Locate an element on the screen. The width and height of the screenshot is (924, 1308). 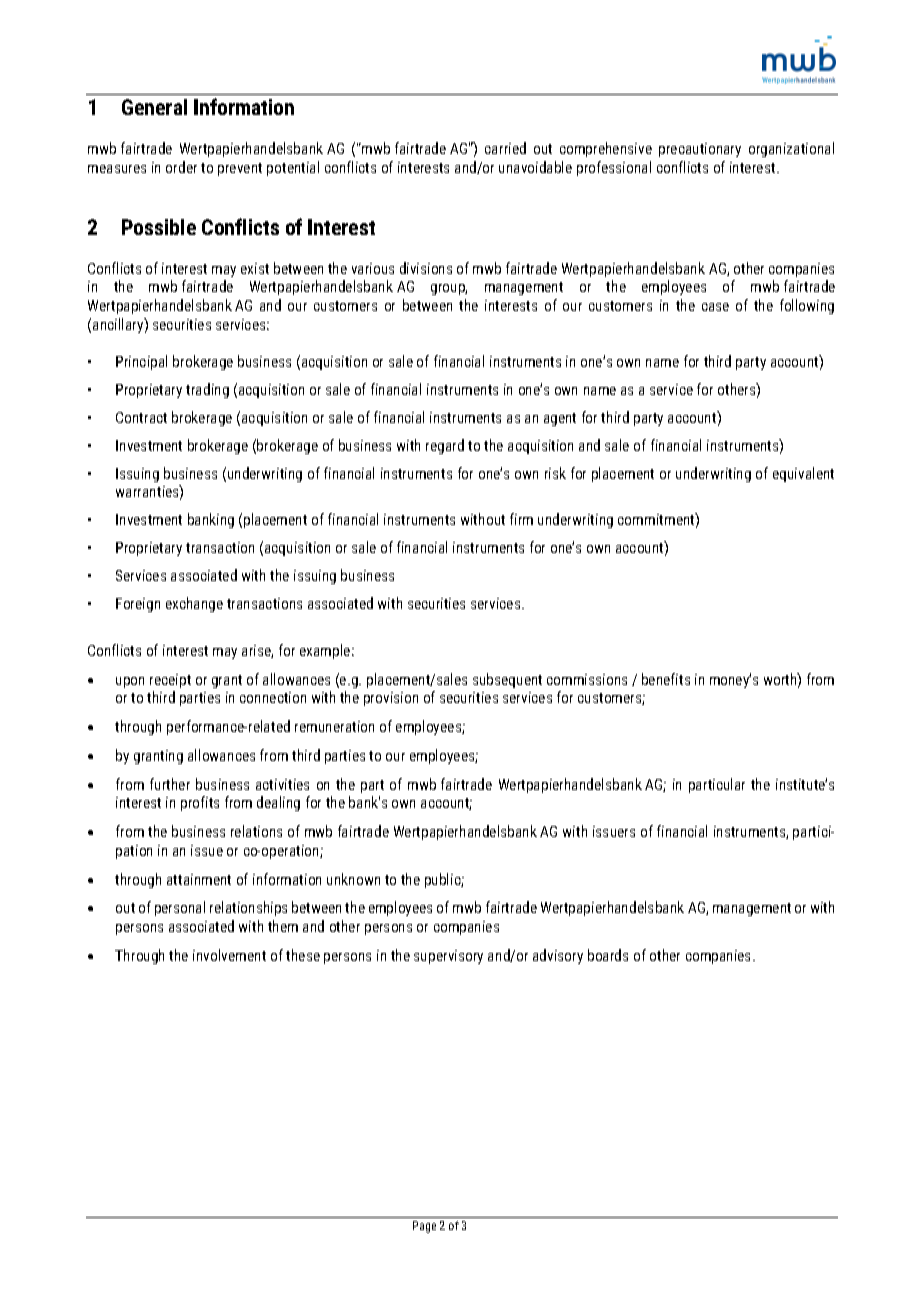
receipt is located at coordinates (170, 681).
